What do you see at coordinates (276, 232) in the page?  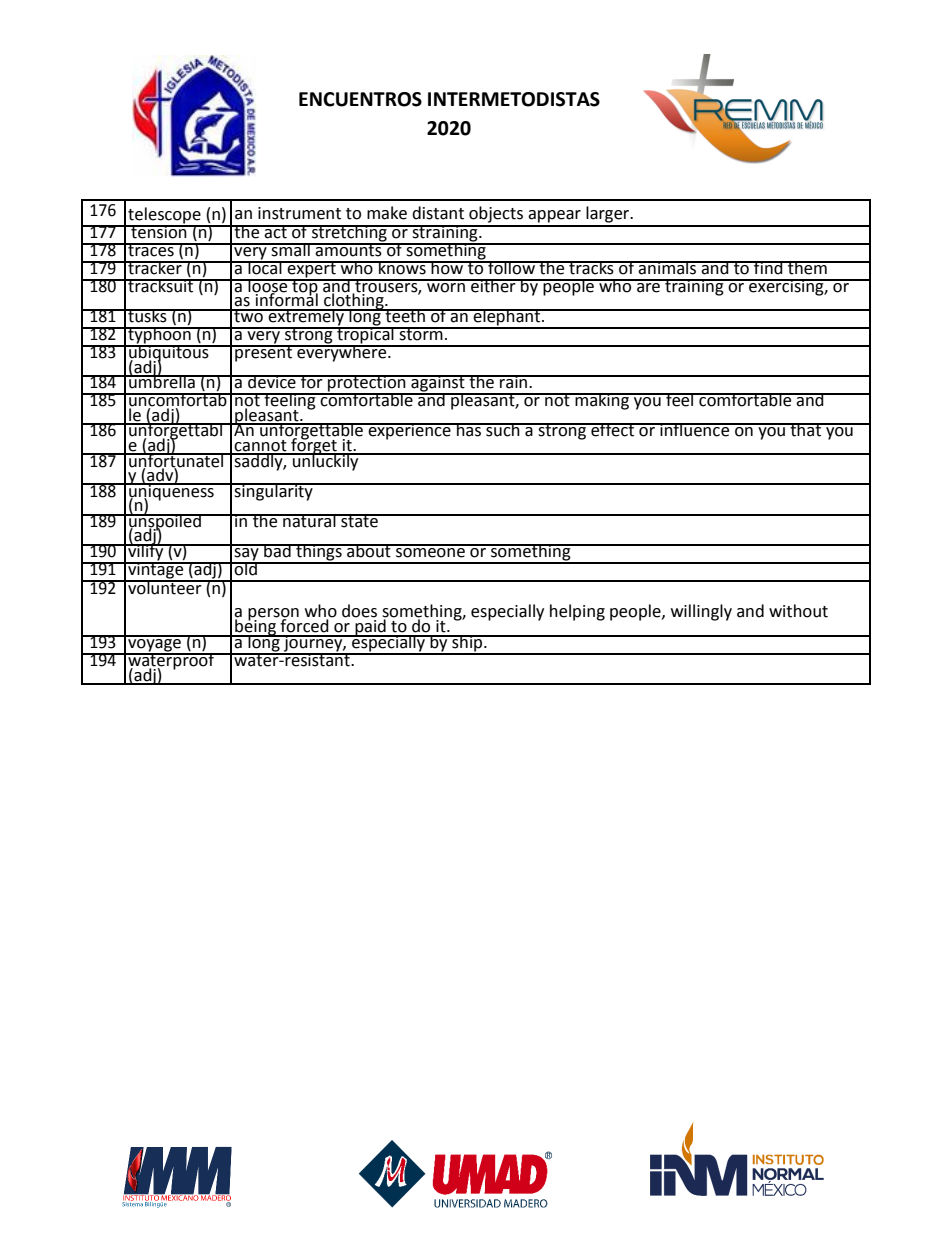 I see `act` at bounding box center [276, 232].
